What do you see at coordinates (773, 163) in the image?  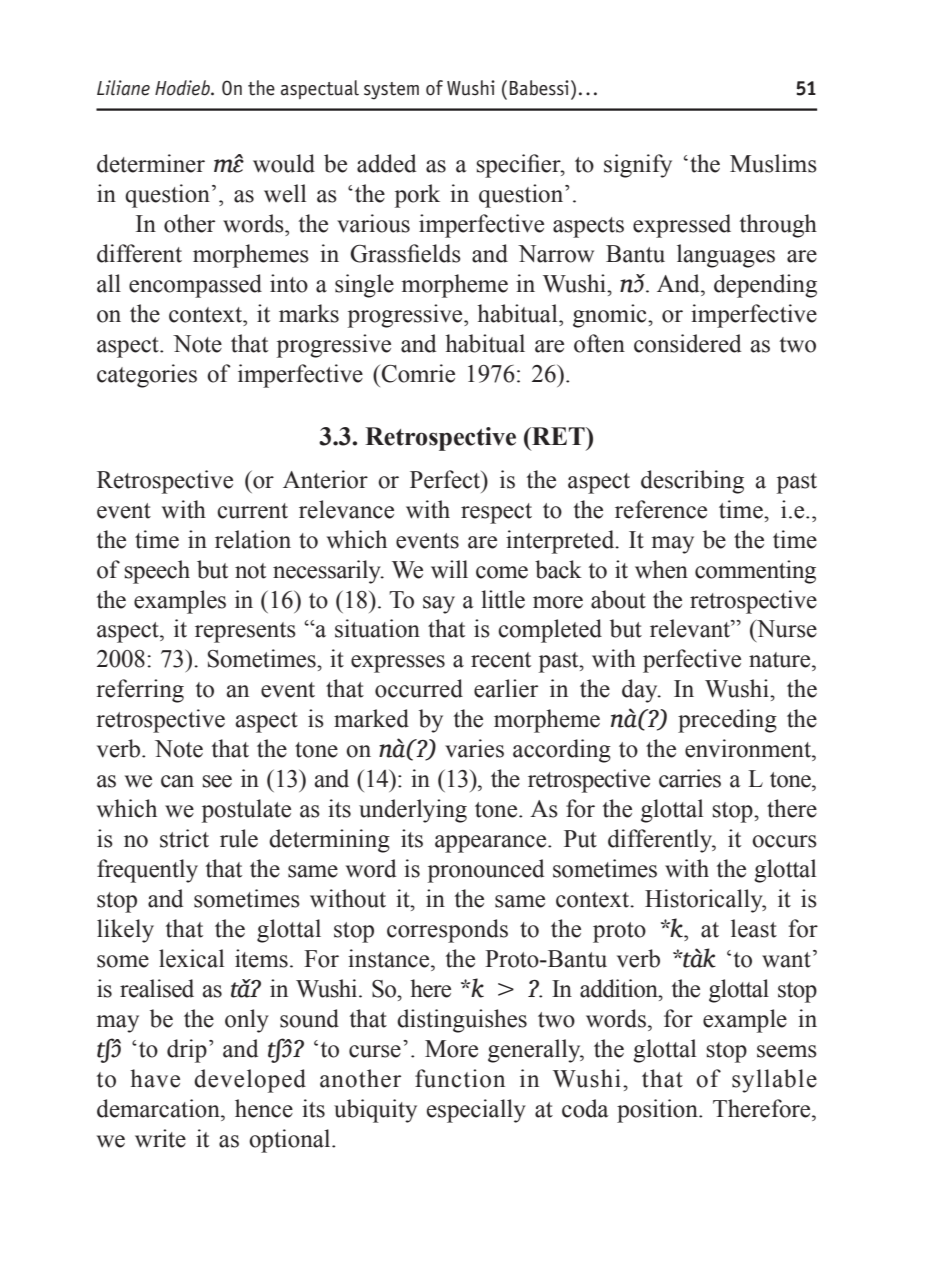 I see `Muslims` at bounding box center [773, 163].
